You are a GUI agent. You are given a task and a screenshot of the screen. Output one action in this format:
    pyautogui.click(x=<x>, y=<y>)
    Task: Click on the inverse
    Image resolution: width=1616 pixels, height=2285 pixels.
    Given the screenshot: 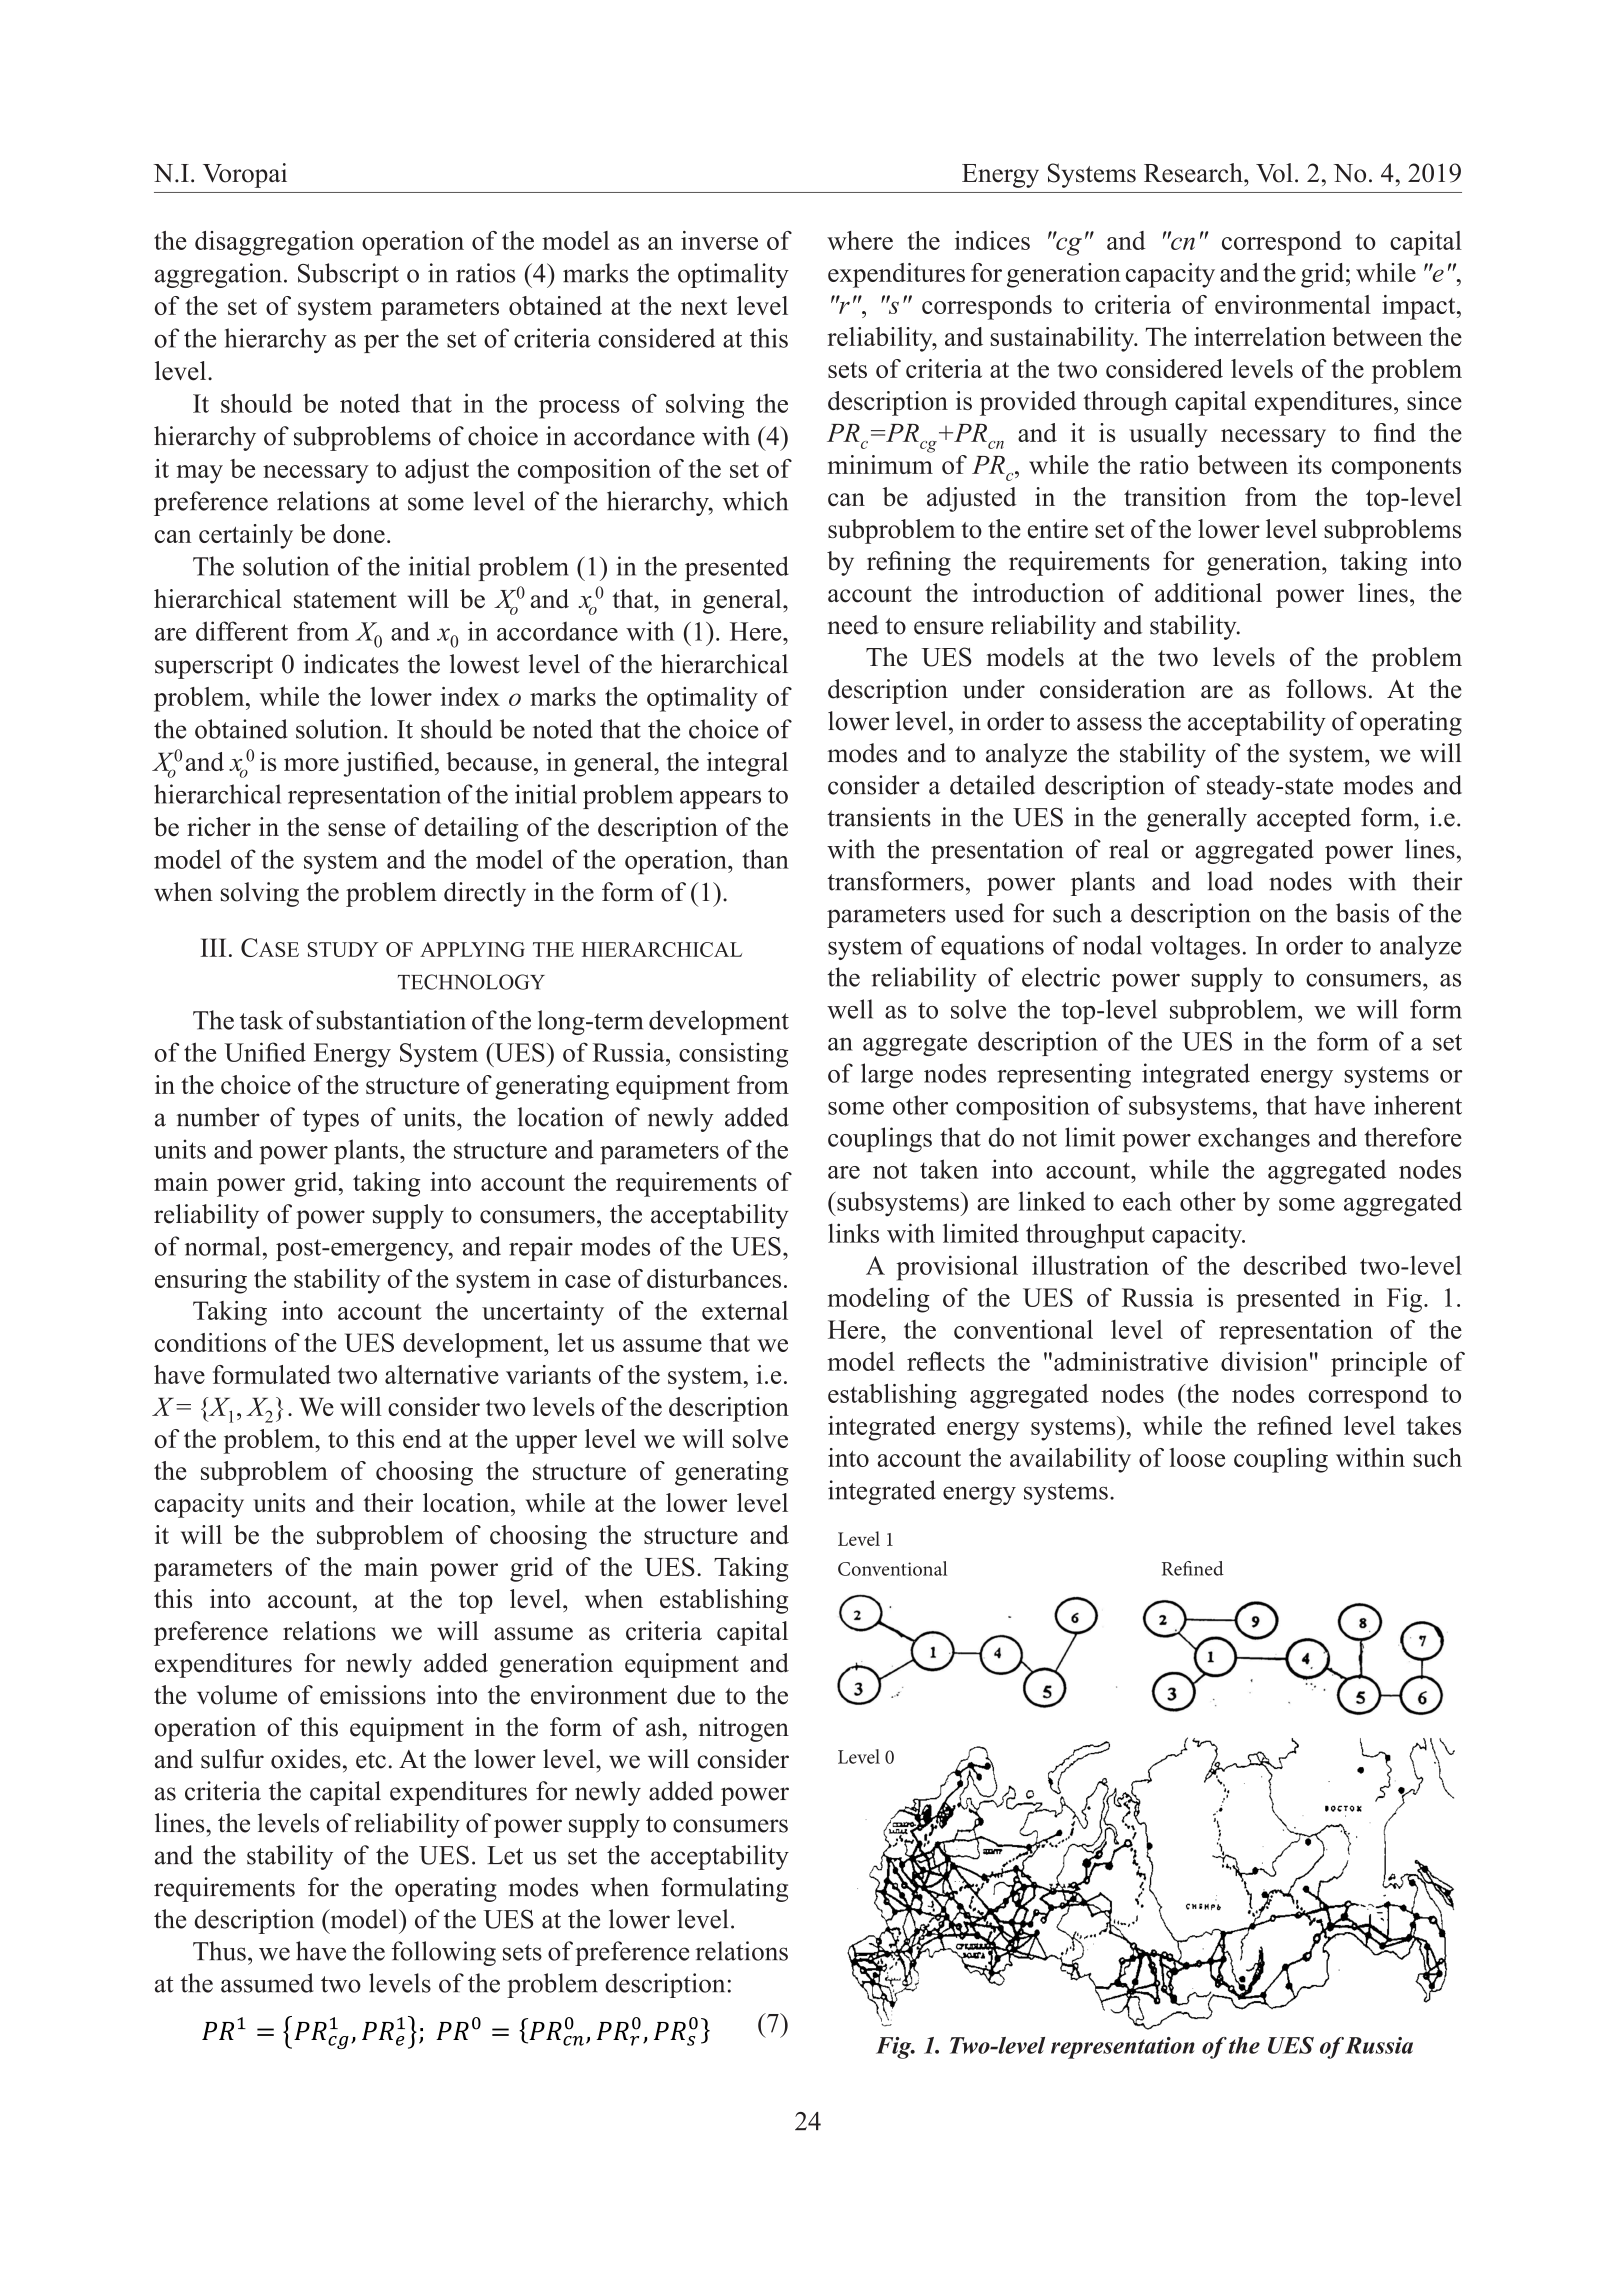 What is the action you would take?
    pyautogui.click(x=719, y=240)
